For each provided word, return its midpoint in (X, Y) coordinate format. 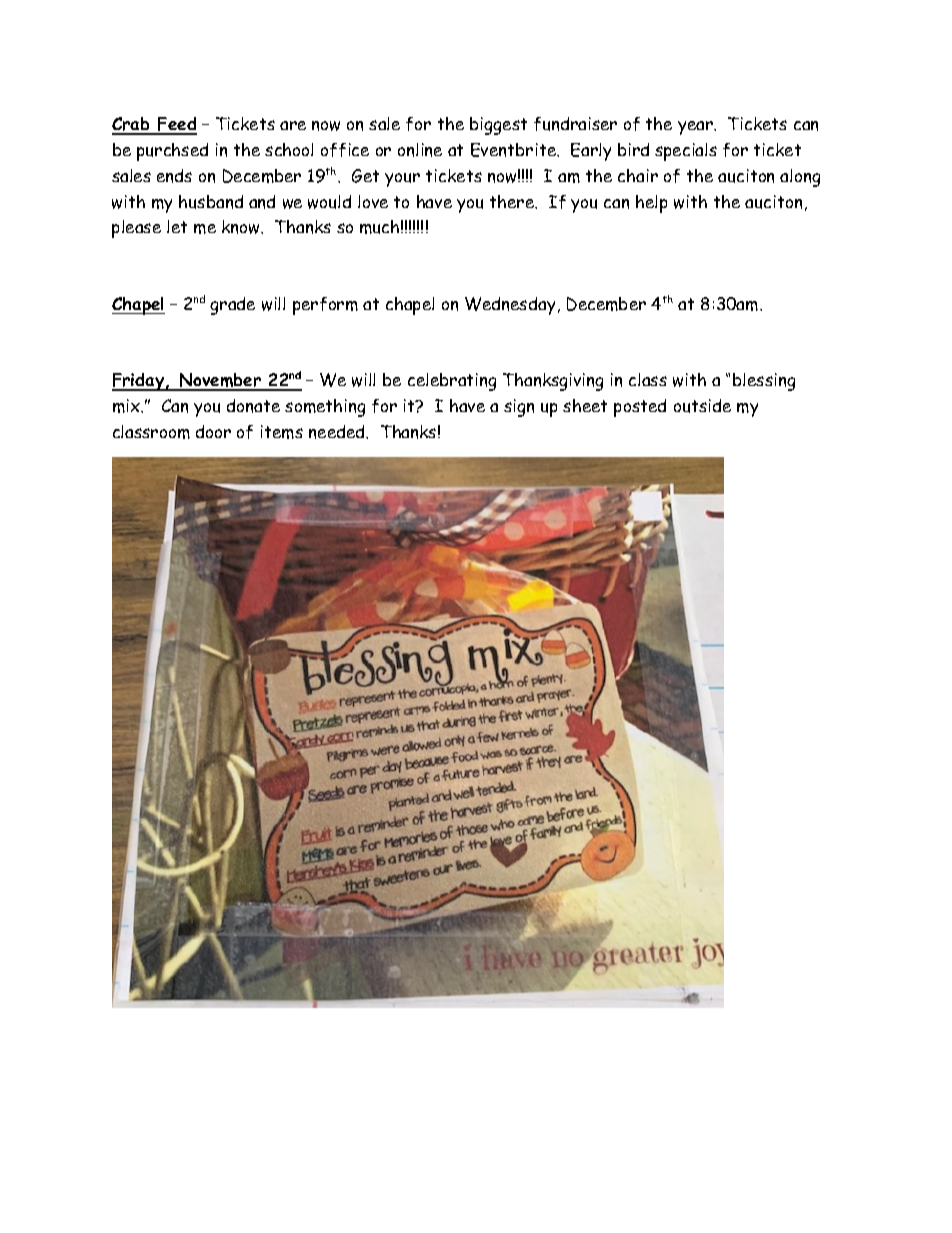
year (696, 128)
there (513, 202)
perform (325, 306)
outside (702, 406)
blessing (764, 382)
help (651, 204)
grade (232, 306)
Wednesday (510, 306)
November (221, 381)
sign (519, 408)
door (213, 431)
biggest (498, 126)
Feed (176, 125)
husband (211, 202)
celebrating (452, 382)
